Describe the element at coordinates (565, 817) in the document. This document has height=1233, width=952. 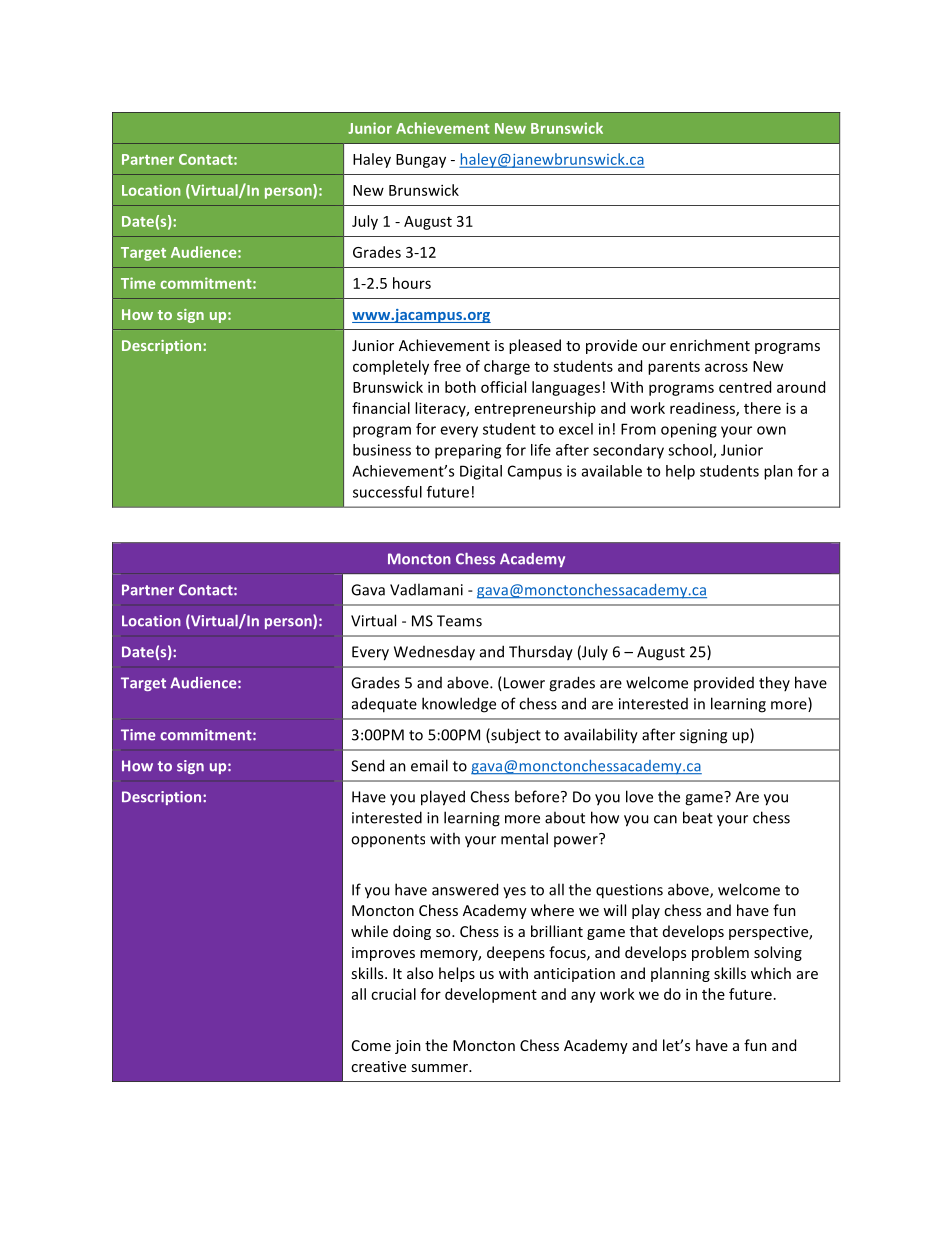
I see `about` at that location.
